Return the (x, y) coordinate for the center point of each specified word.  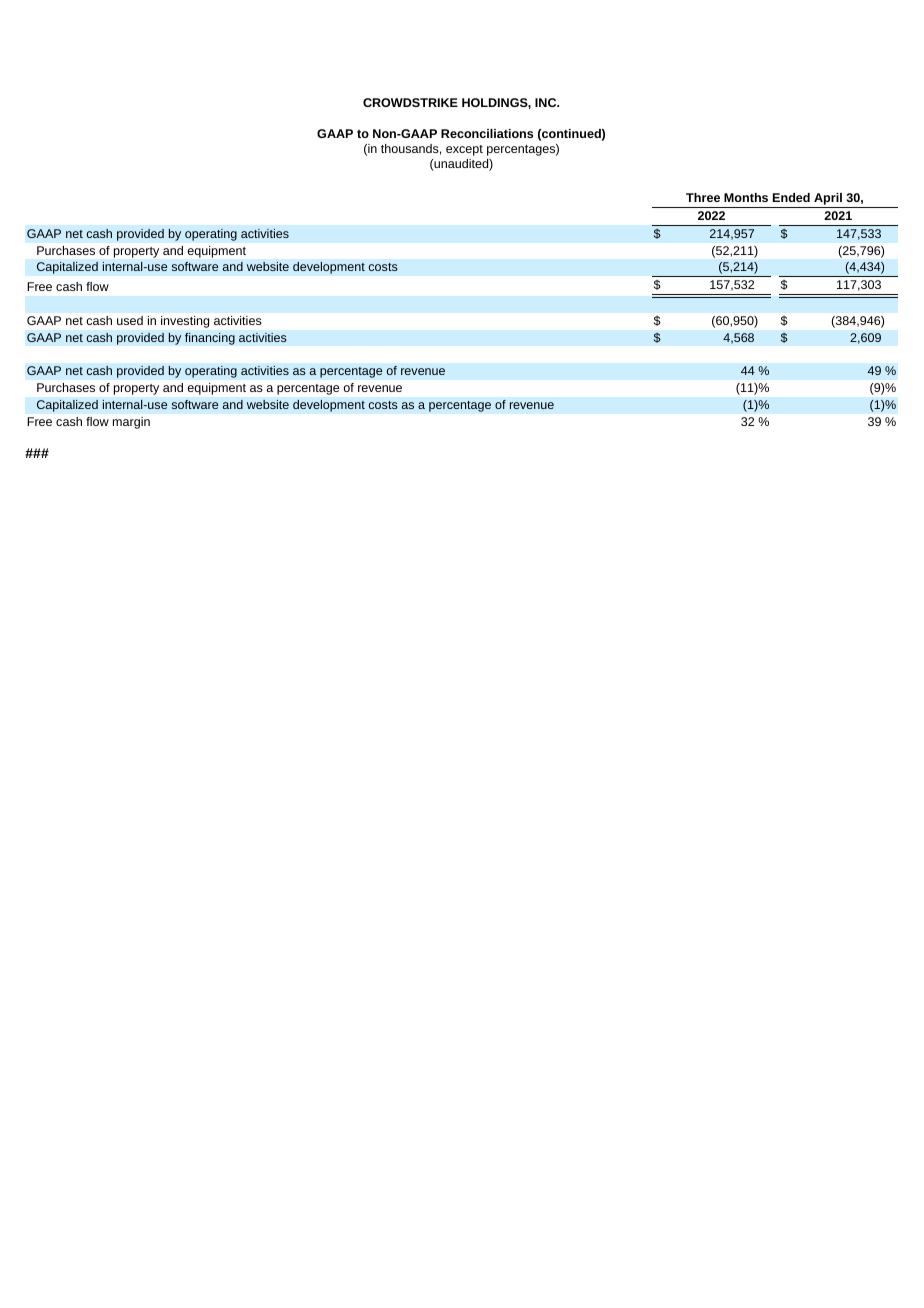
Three (703, 197)
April (828, 200)
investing (185, 322)
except (464, 150)
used (130, 320)
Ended (791, 197)
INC (547, 102)
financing (210, 338)
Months (746, 197)
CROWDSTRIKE (410, 102)
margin (131, 423)
